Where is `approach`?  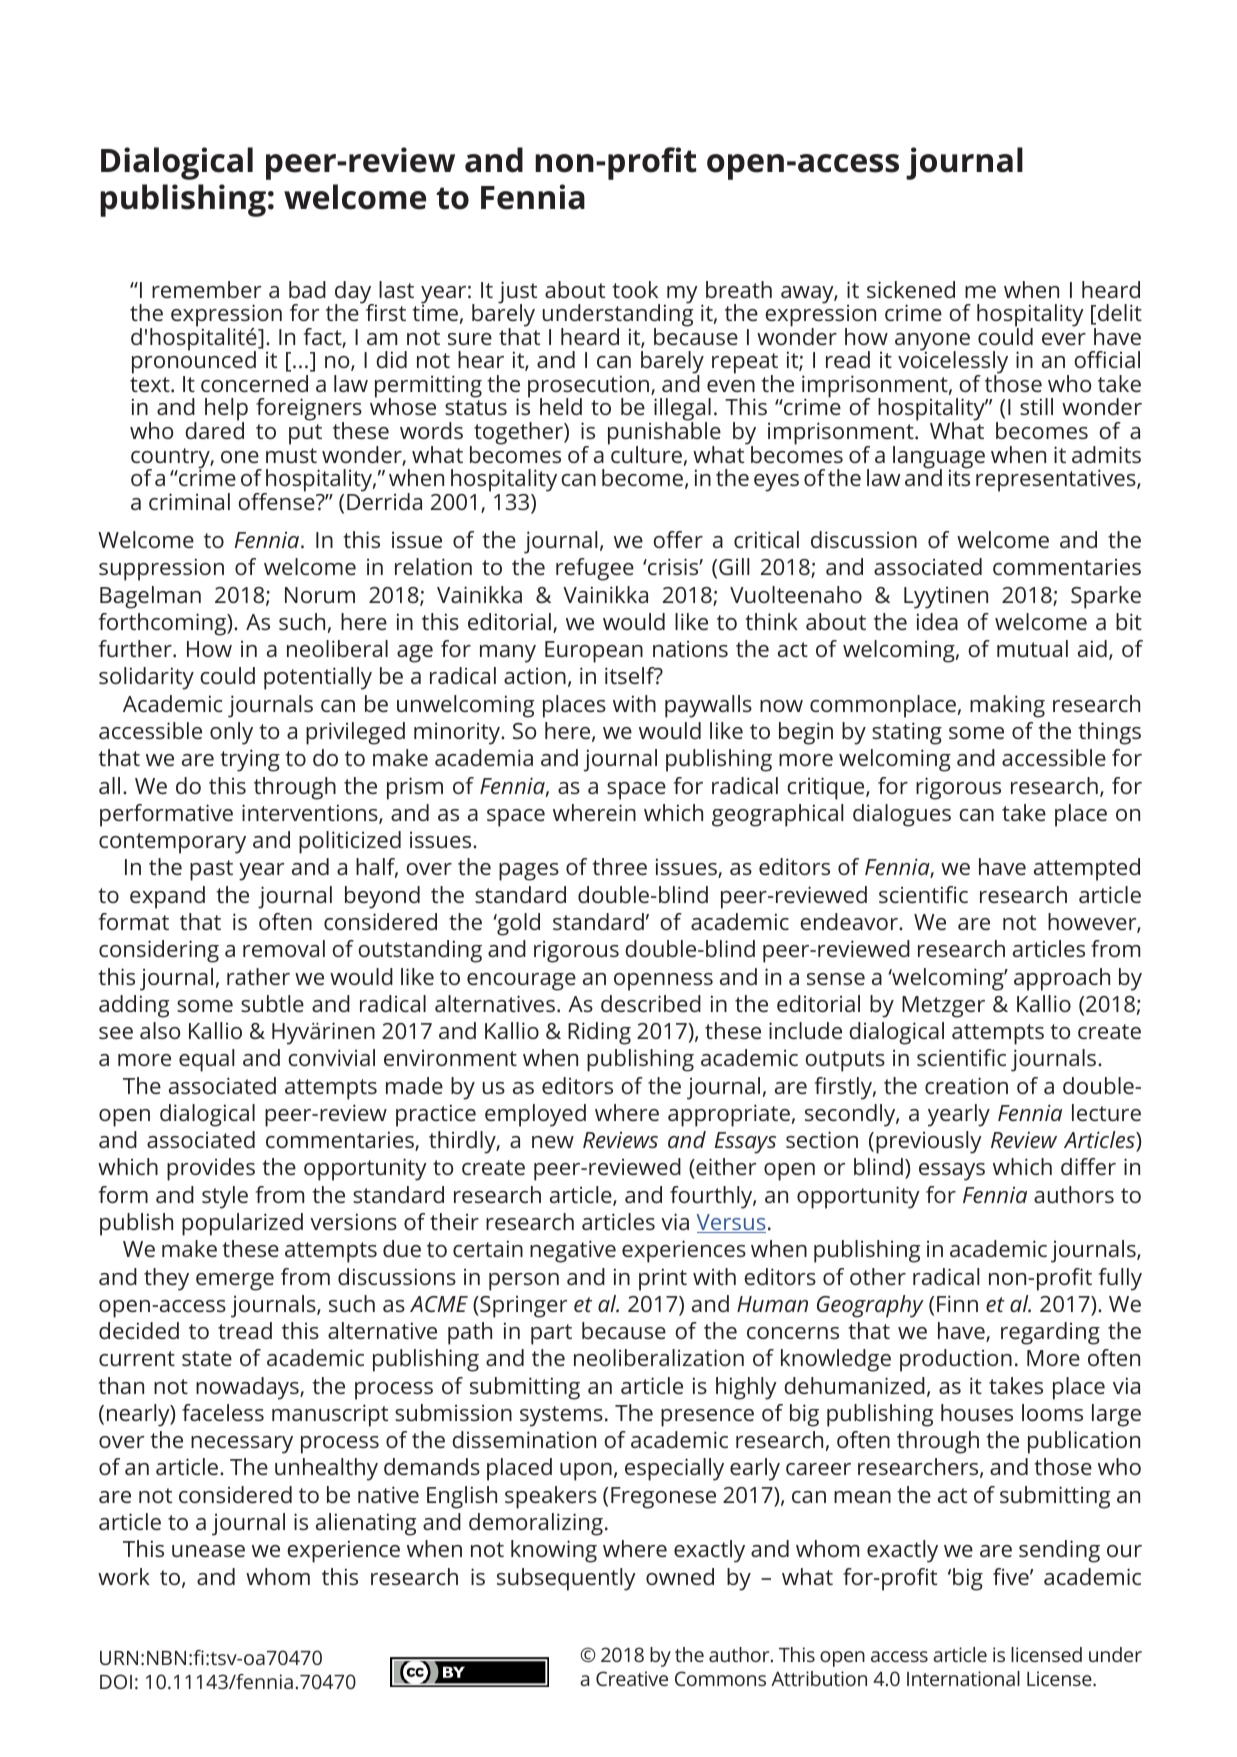 approach is located at coordinates (1062, 979).
